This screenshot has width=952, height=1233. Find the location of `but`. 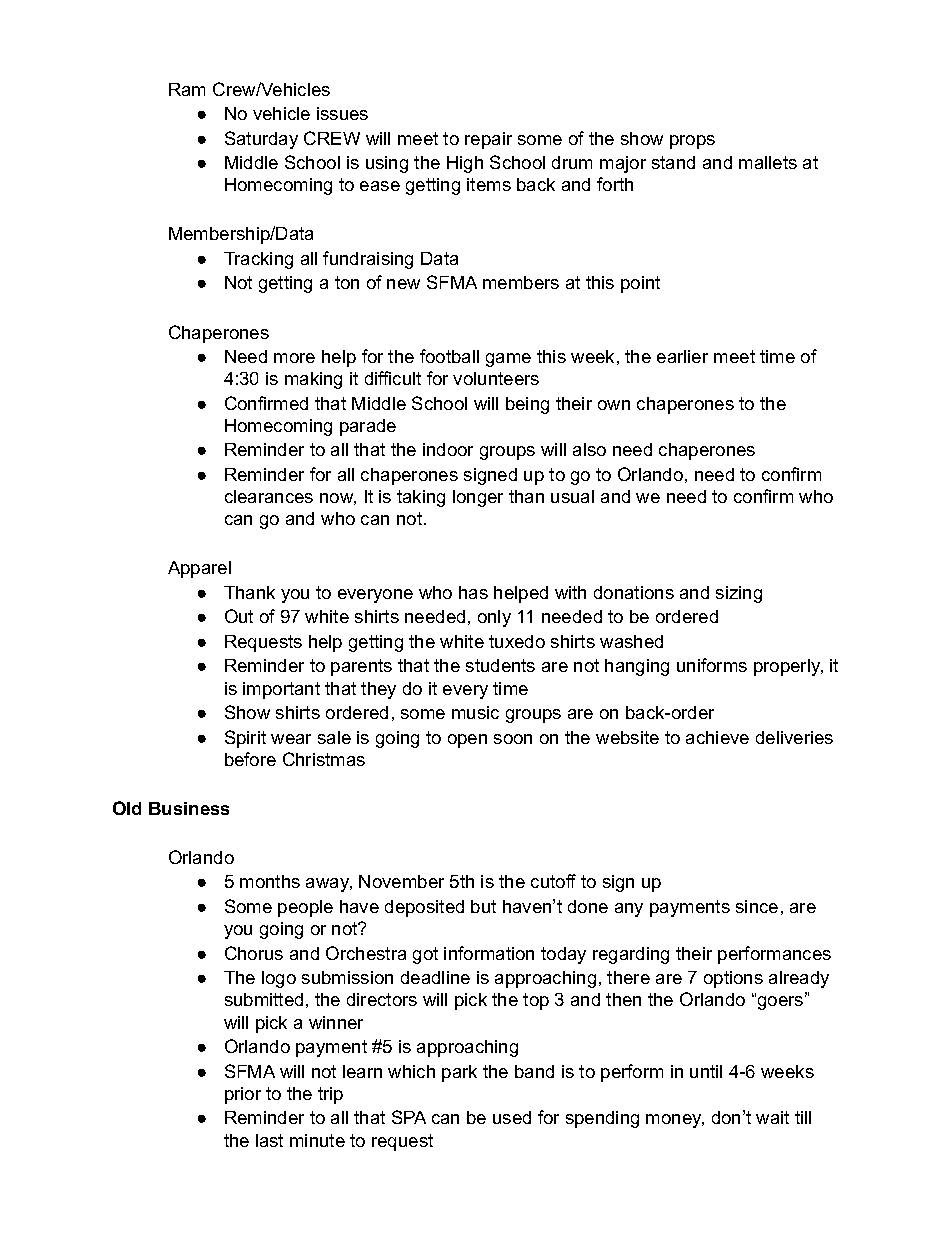

but is located at coordinates (483, 906).
